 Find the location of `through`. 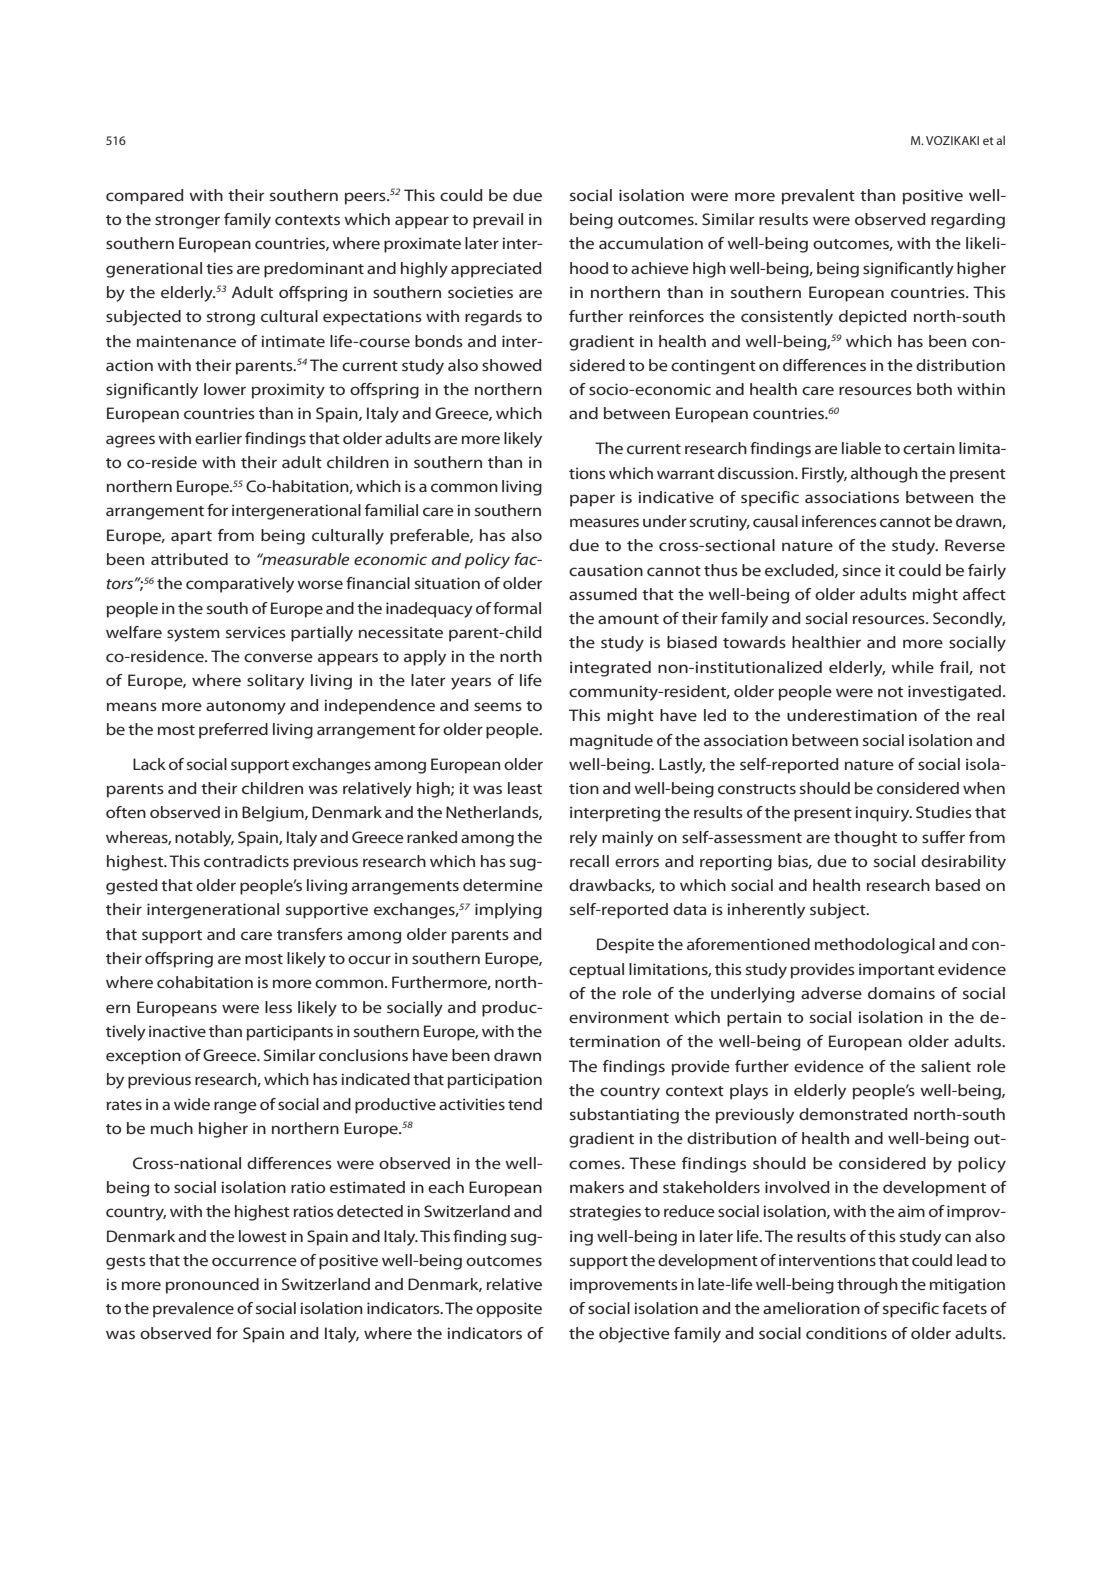

through is located at coordinates (867, 1286).
